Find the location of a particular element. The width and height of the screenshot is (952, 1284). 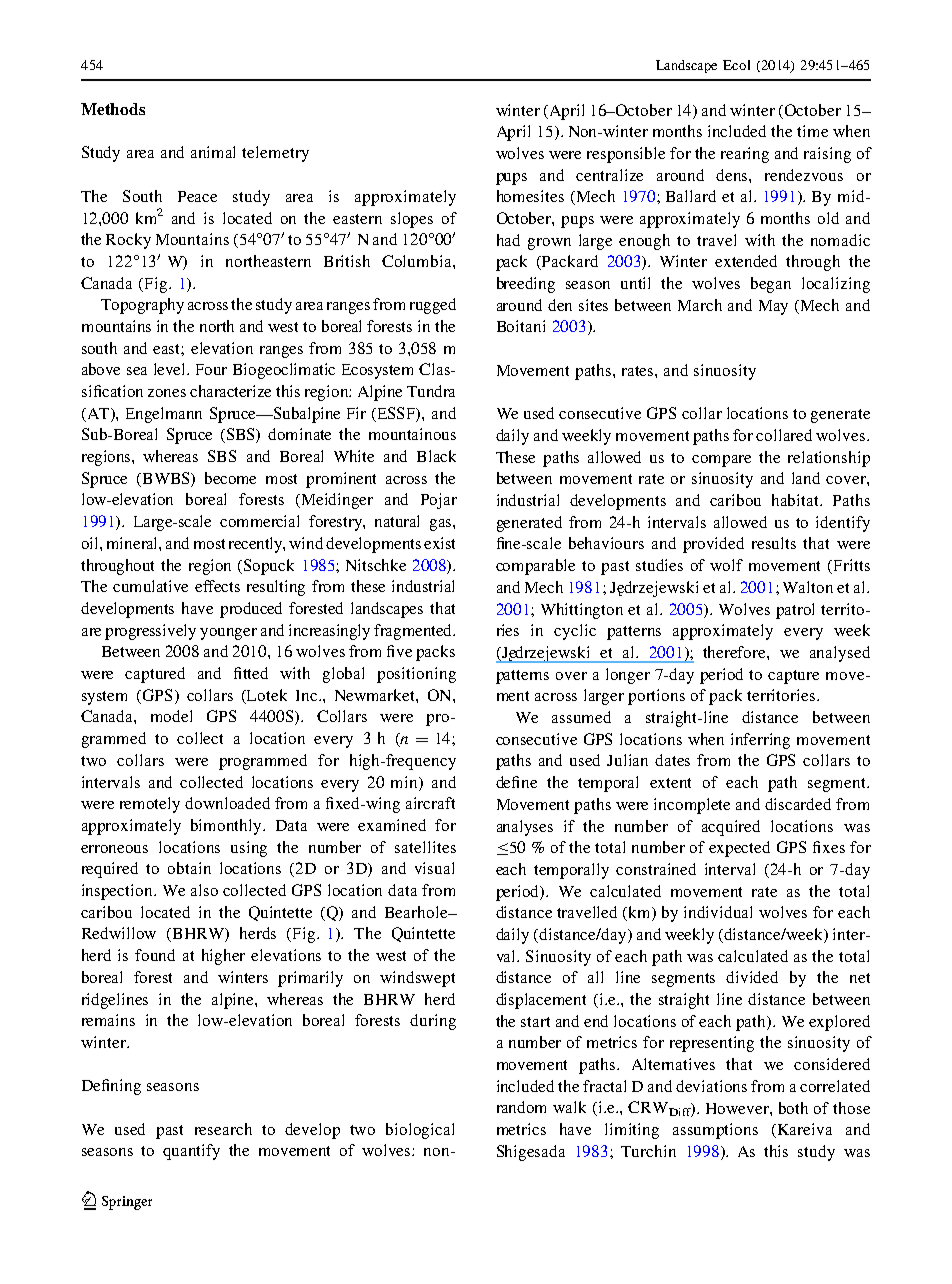

obtain is located at coordinates (189, 868).
